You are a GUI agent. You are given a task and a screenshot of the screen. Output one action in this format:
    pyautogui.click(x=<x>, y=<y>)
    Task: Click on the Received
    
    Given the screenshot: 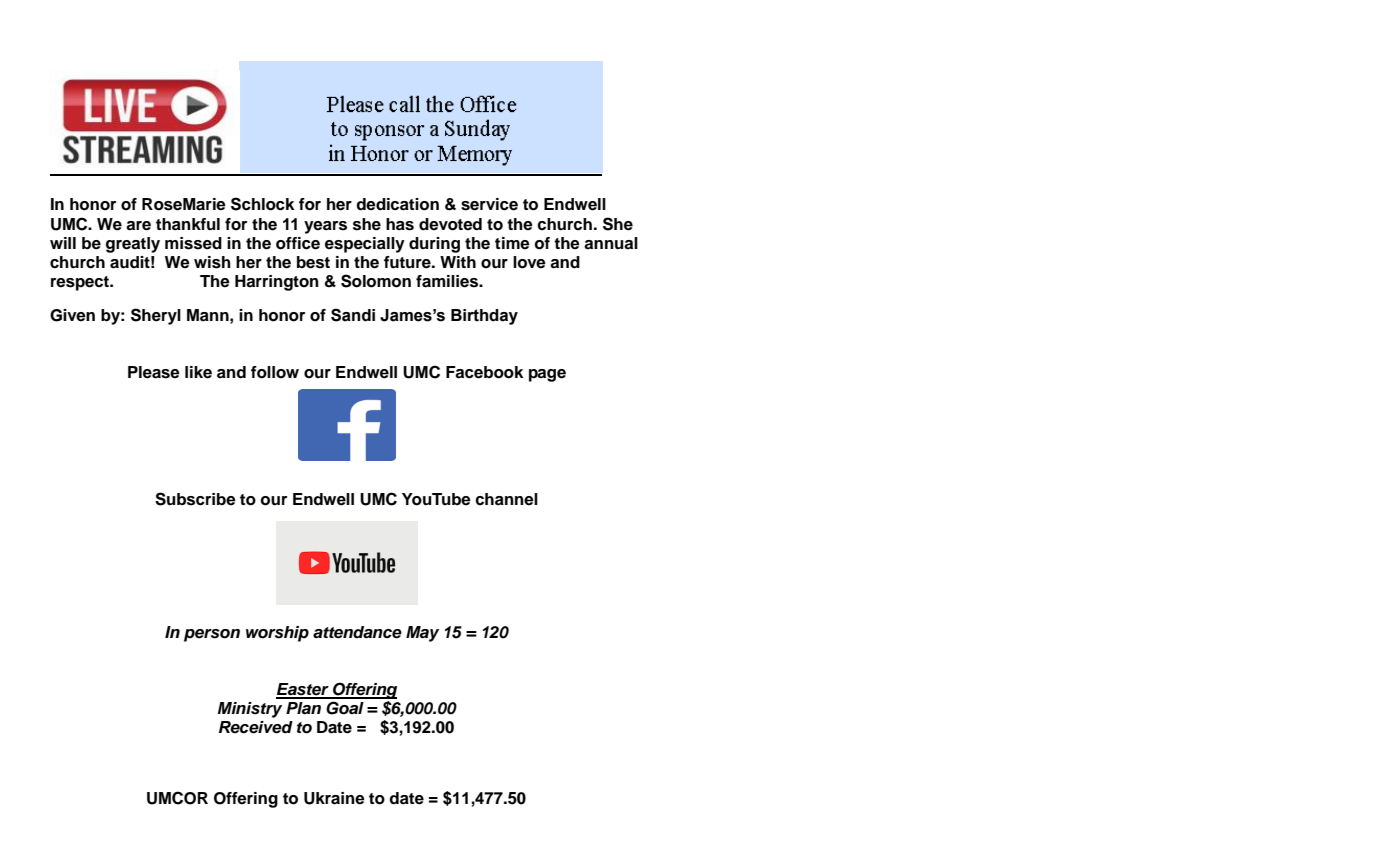 What is the action you would take?
    pyautogui.click(x=256, y=727)
